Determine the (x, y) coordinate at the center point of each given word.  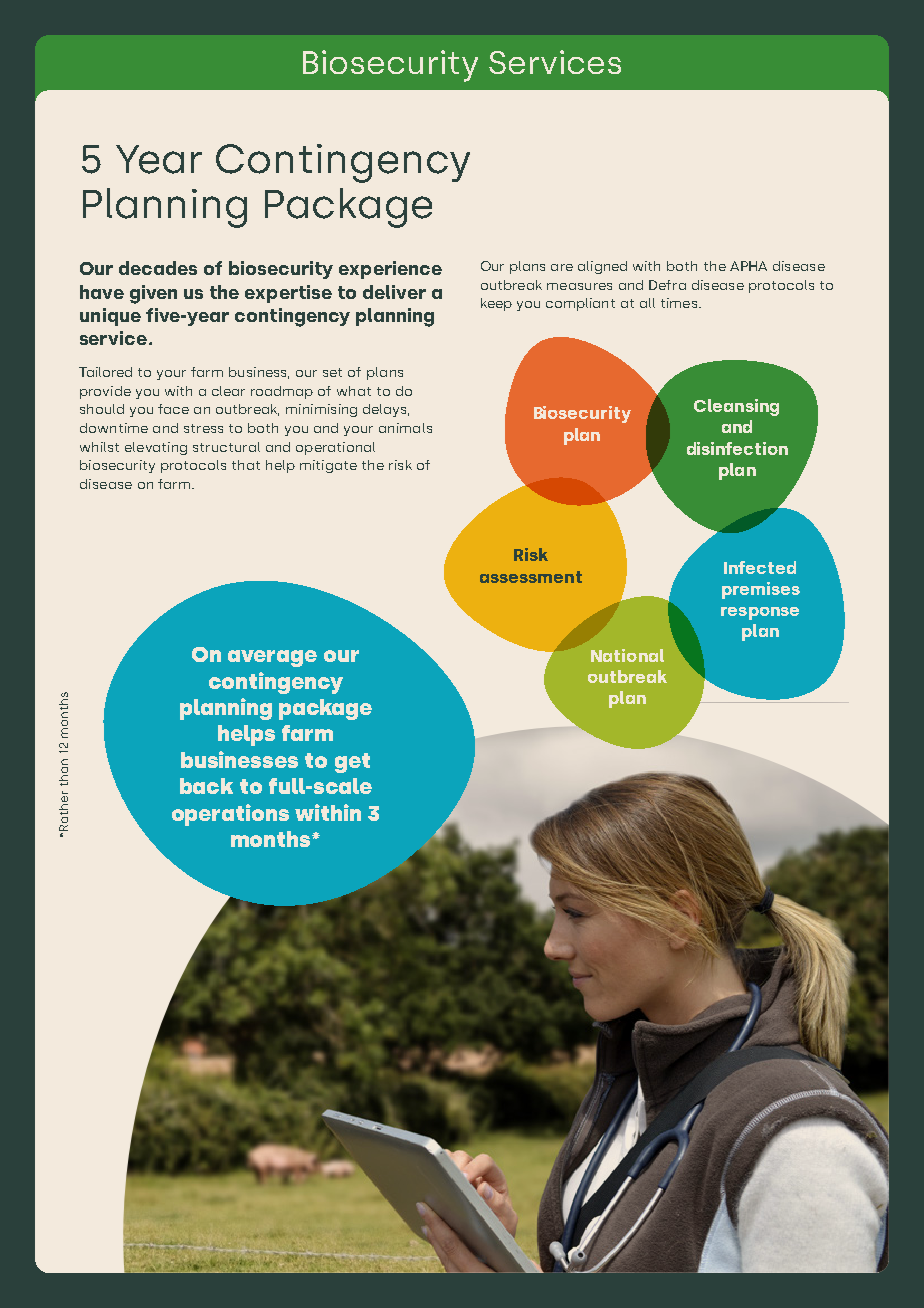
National (627, 655)
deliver (394, 292)
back (206, 786)
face (173, 409)
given (153, 294)
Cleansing (736, 407)
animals (405, 428)
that (246, 465)
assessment (531, 577)
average (272, 658)
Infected (760, 567)
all (647, 303)
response (760, 613)
